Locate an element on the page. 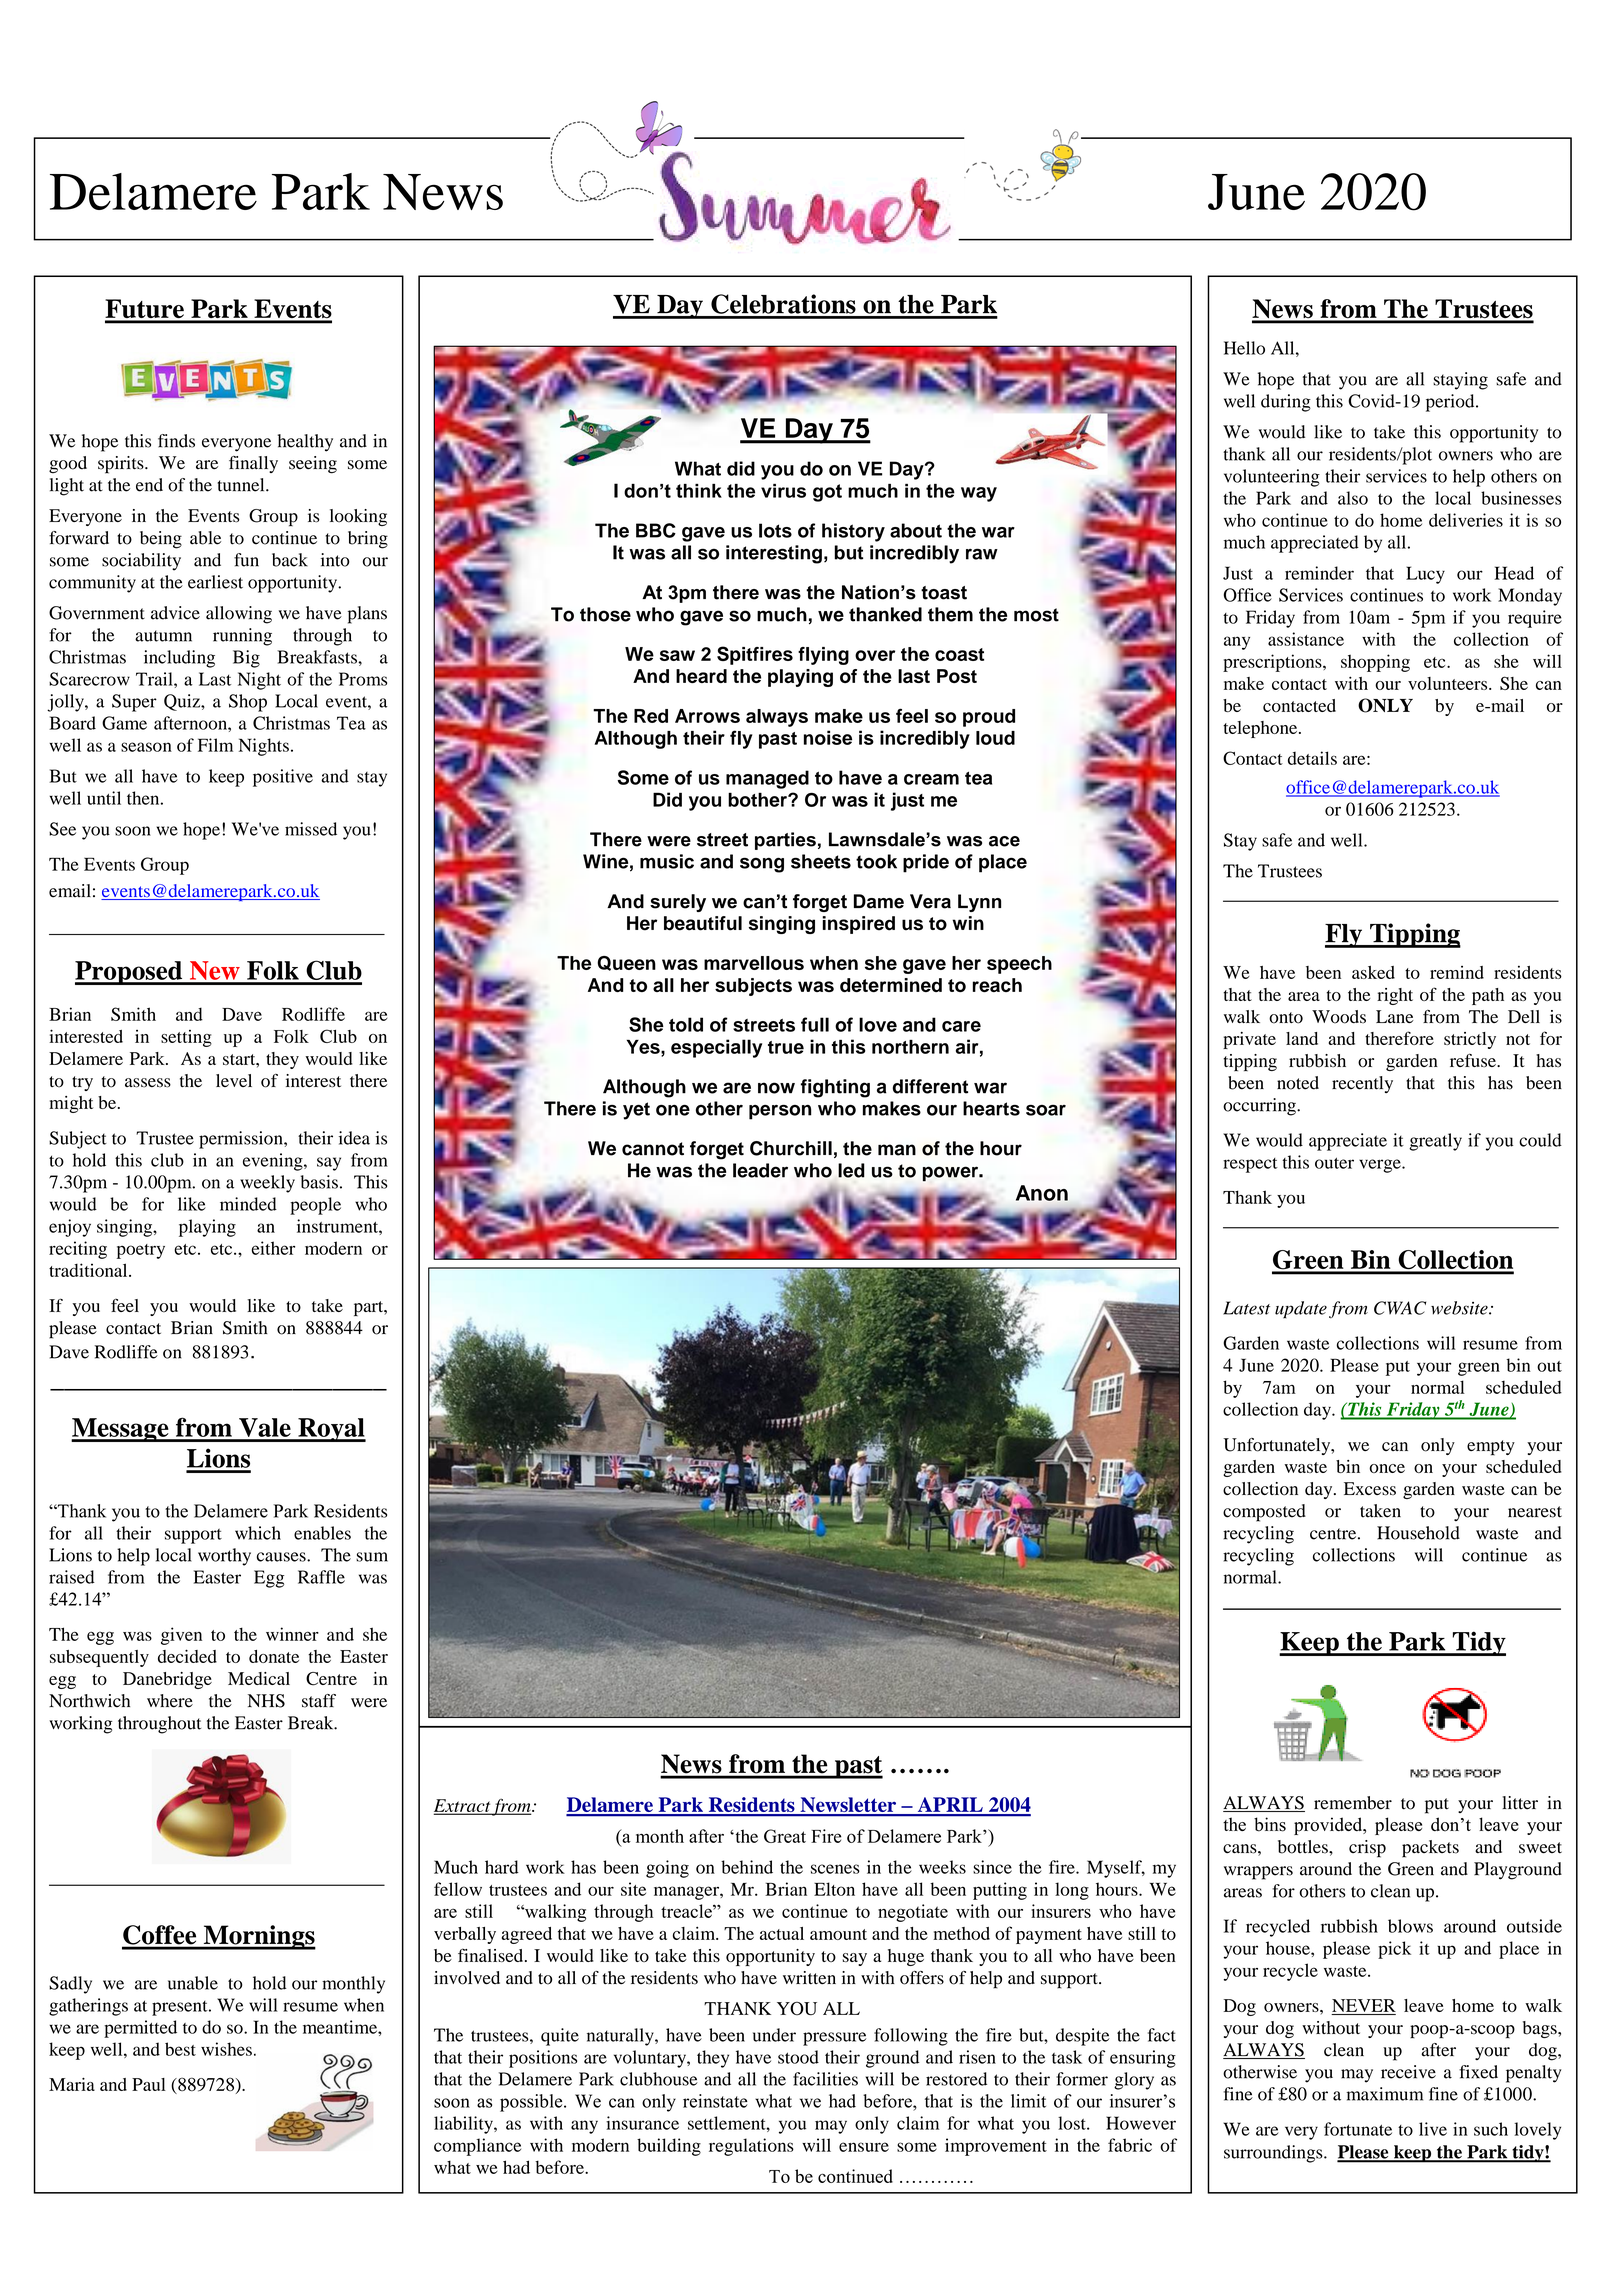  healthy is located at coordinates (305, 443).
